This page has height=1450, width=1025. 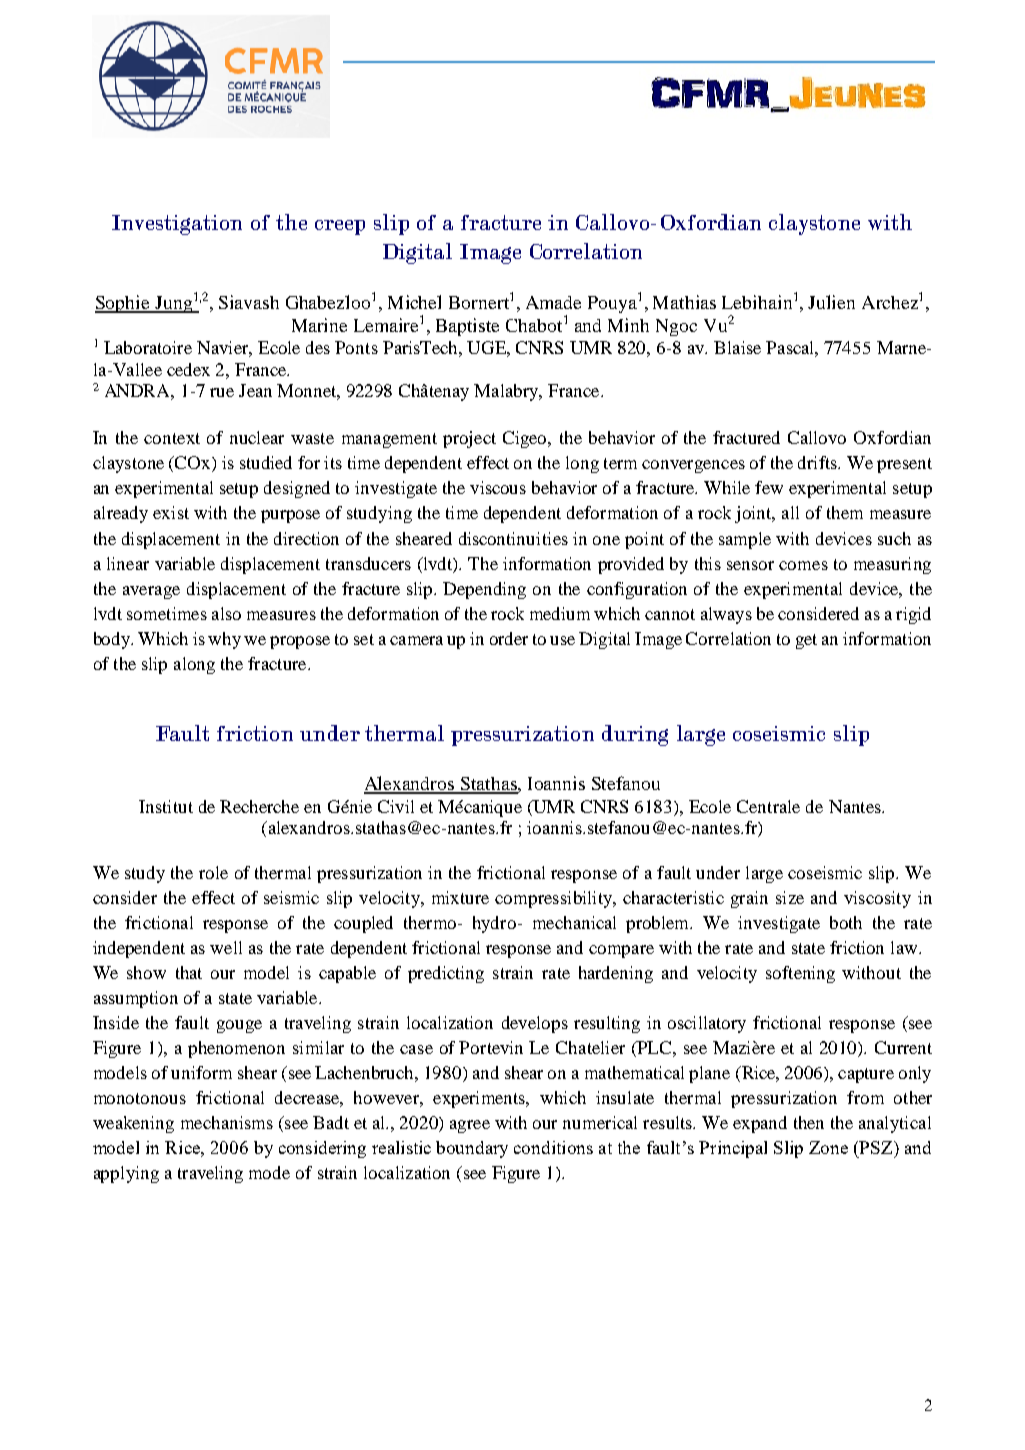 What do you see at coordinates (553, 1147) in the page?
I see `conditions` at bounding box center [553, 1147].
